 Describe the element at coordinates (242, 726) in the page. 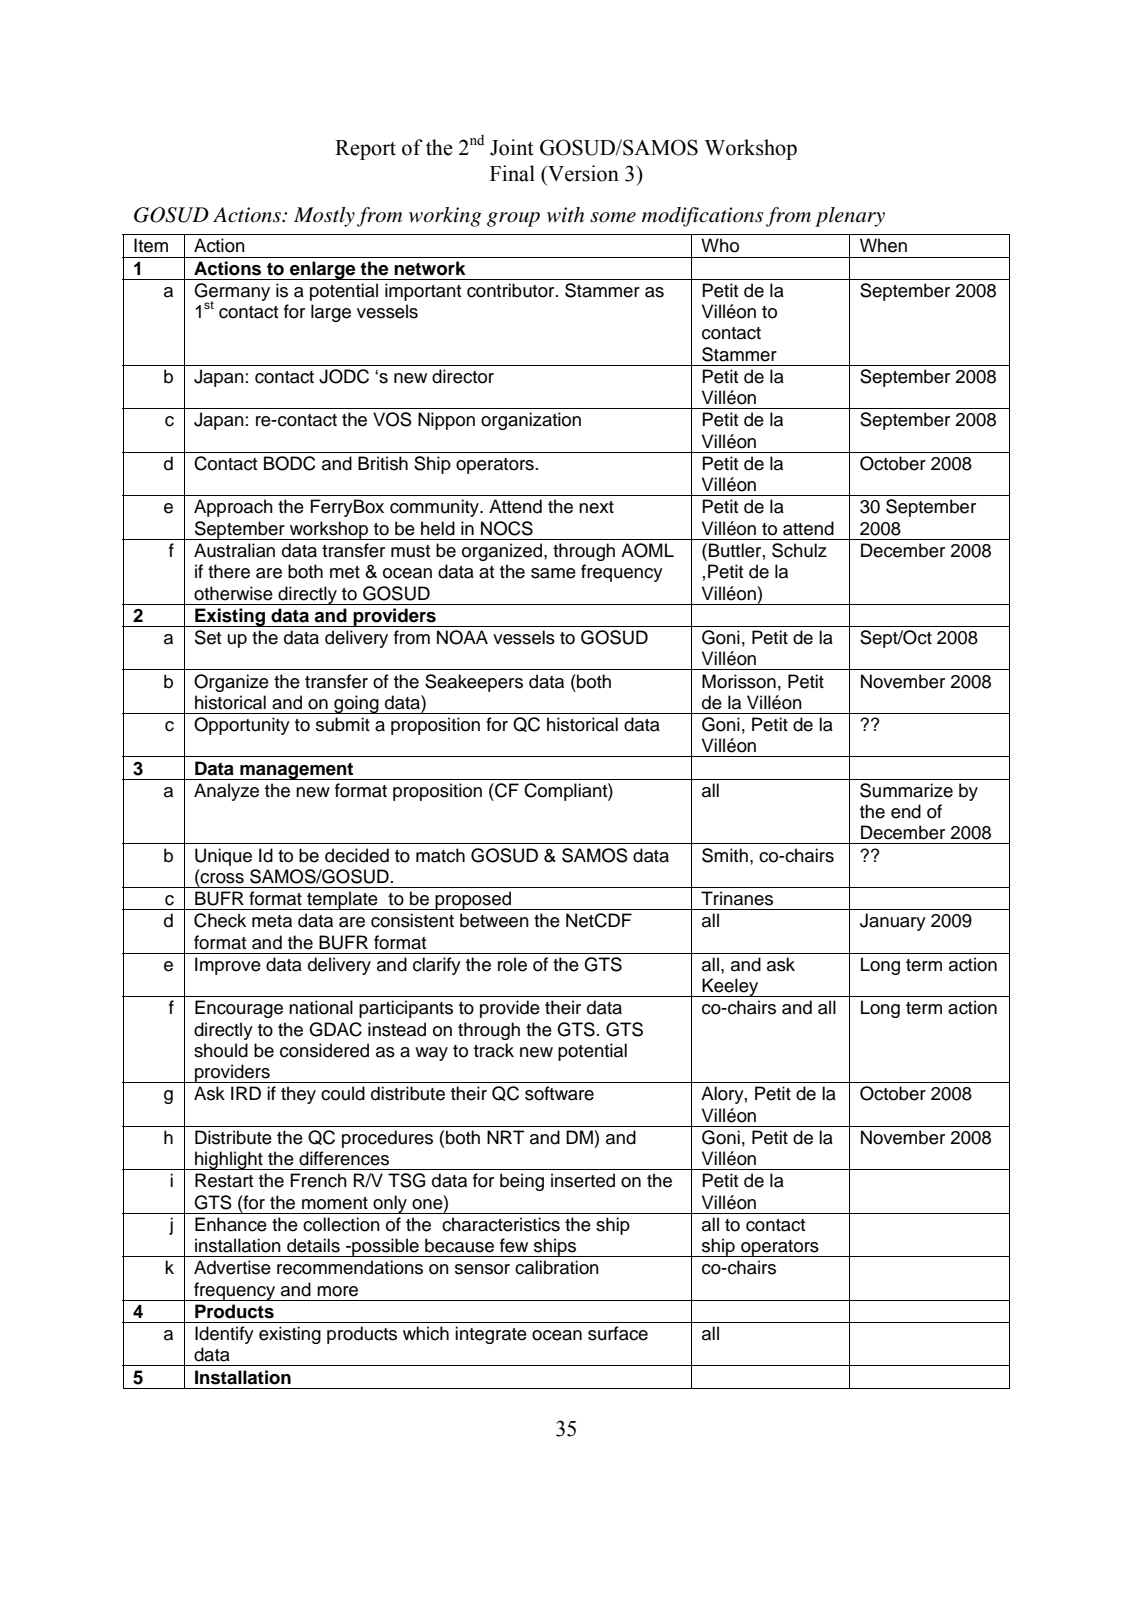

I see `Opportunity` at that location.
